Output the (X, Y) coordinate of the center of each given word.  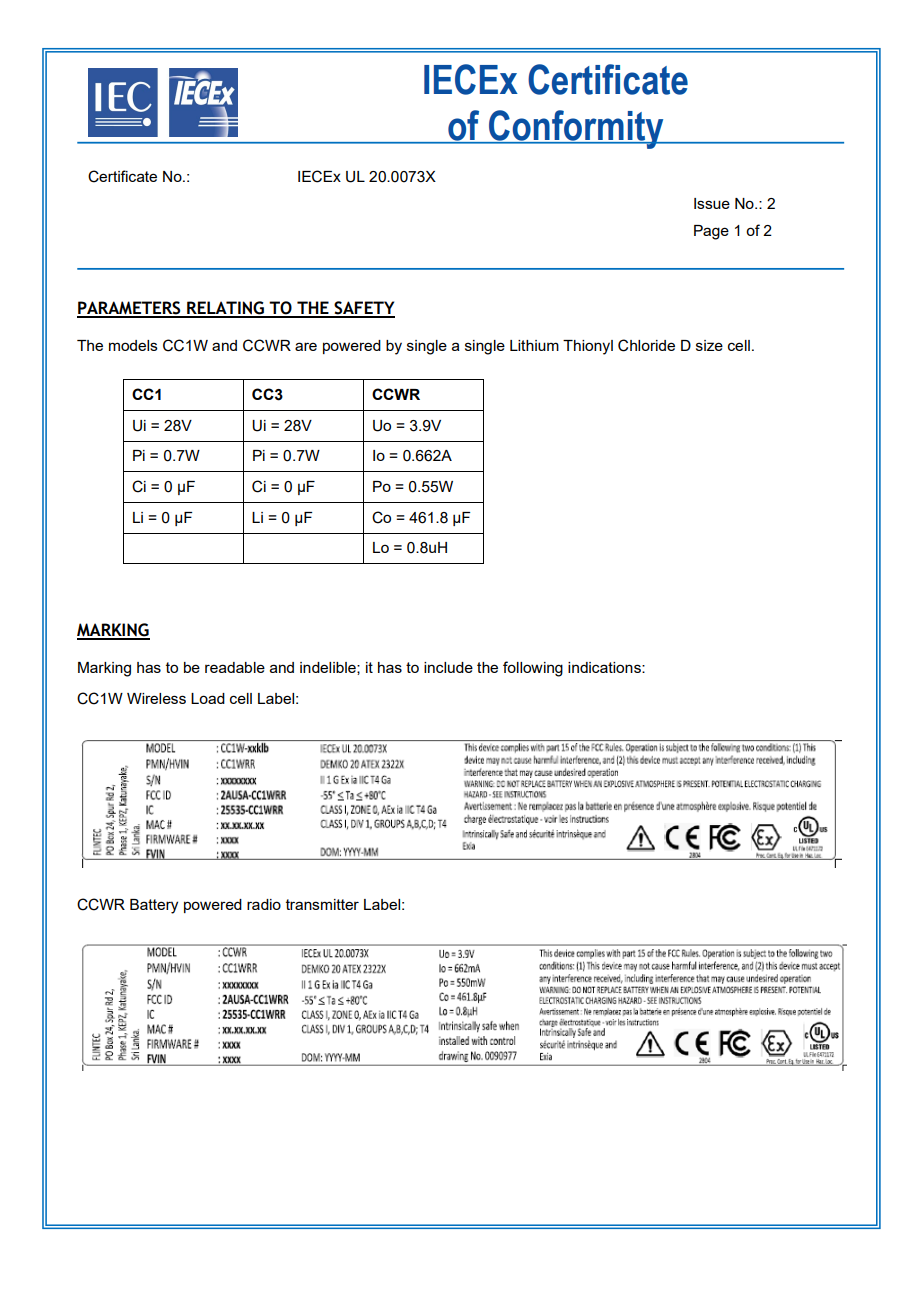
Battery (154, 906)
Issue (712, 203)
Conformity (576, 129)
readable (235, 667)
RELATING (225, 309)
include (448, 667)
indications (605, 667)
